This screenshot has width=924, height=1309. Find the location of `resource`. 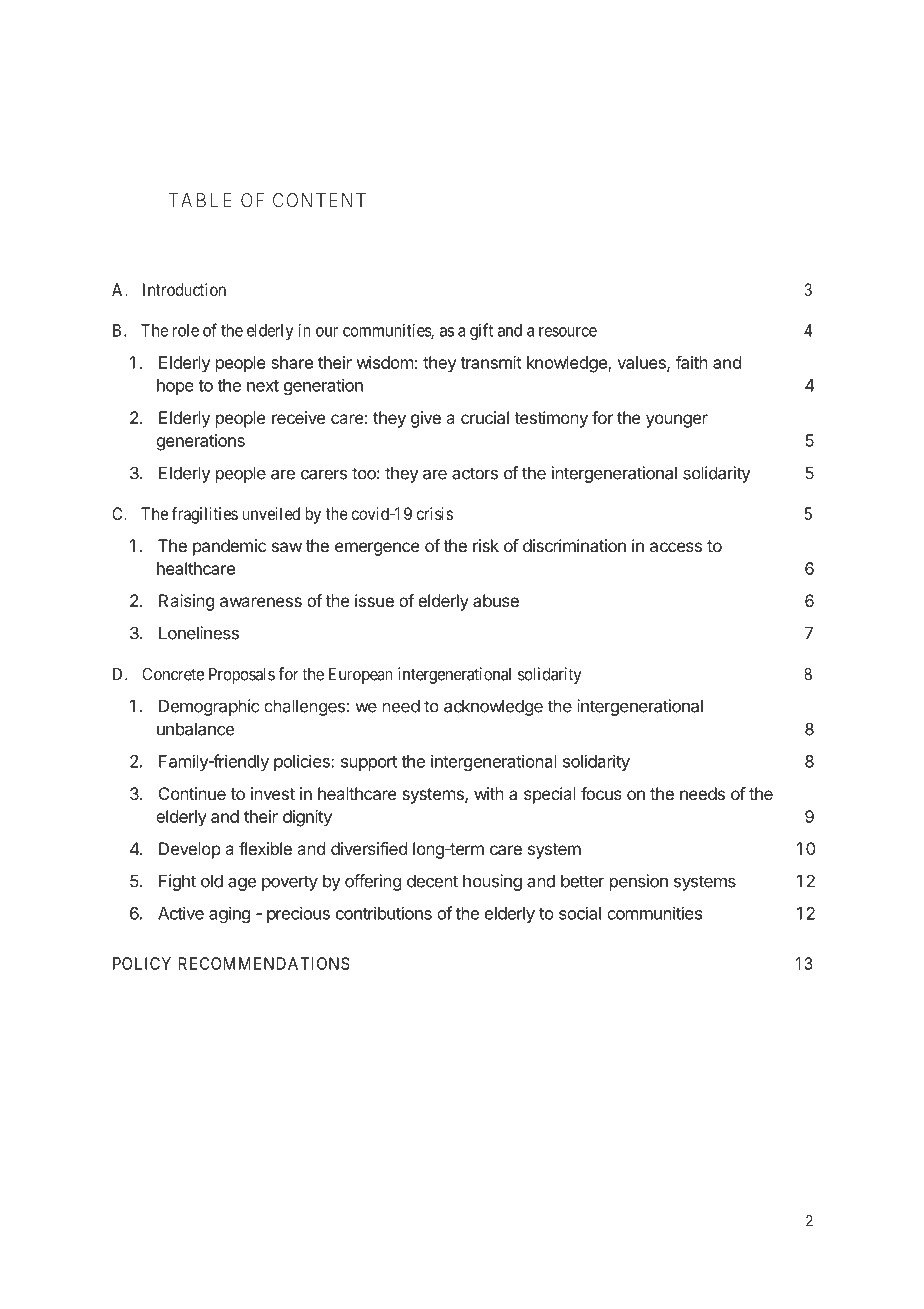

resource is located at coordinates (568, 332).
